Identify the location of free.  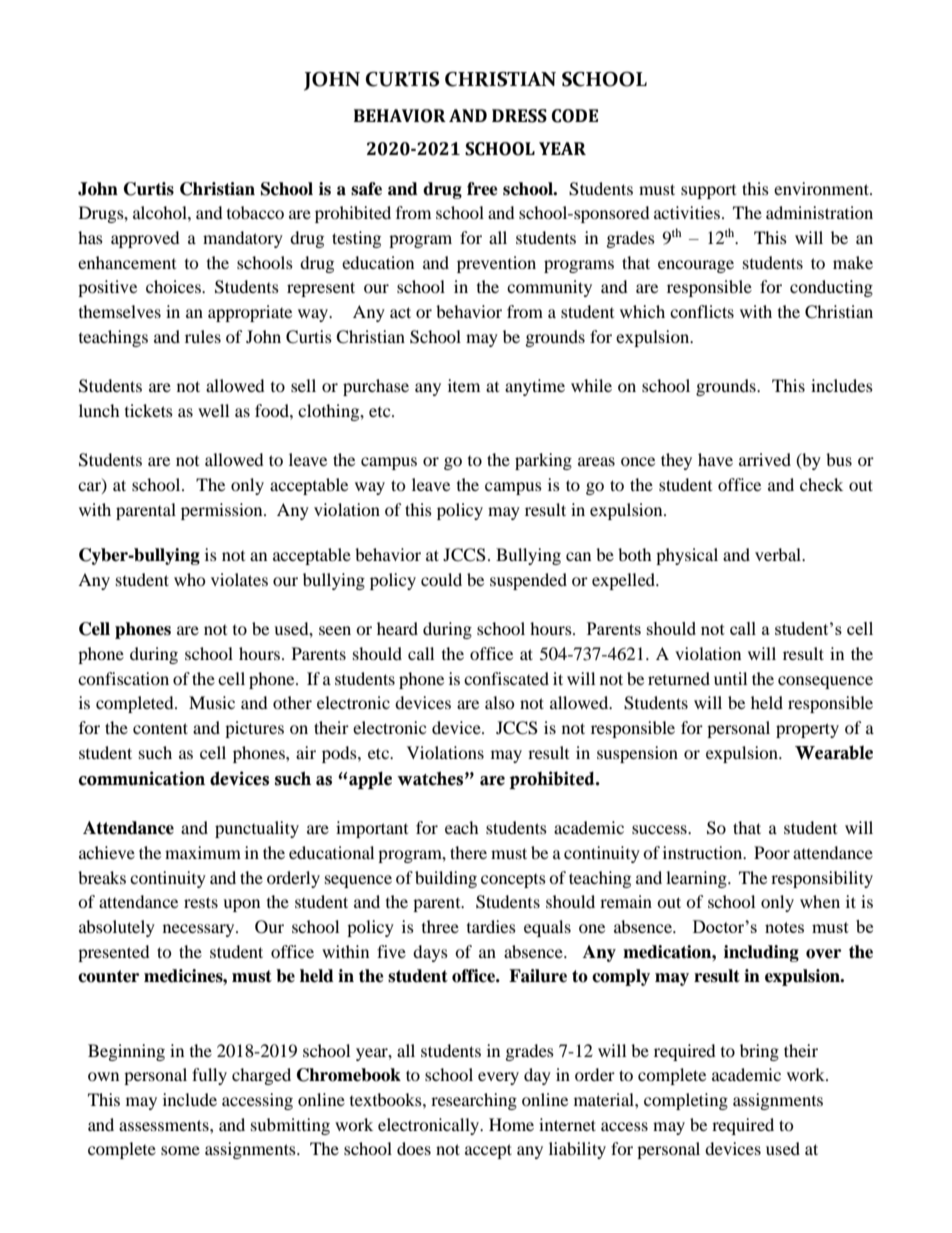
(482, 189).
